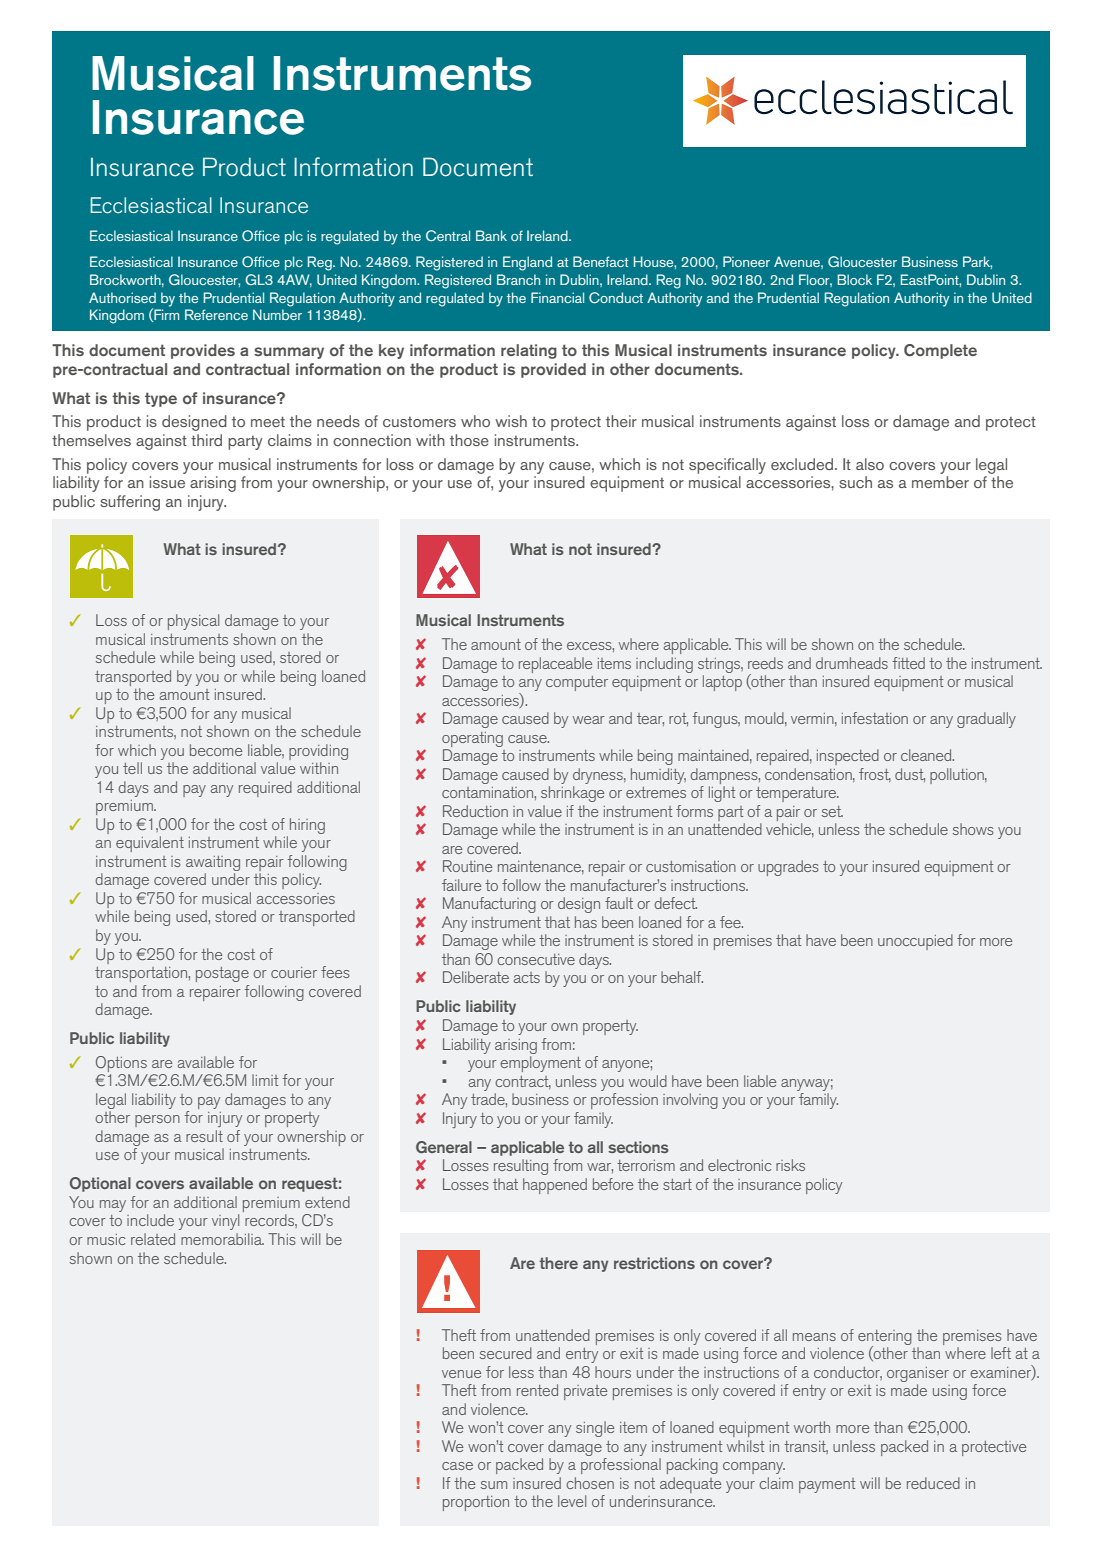 The image size is (1102, 1559). I want to click on replaceable, so click(555, 665).
